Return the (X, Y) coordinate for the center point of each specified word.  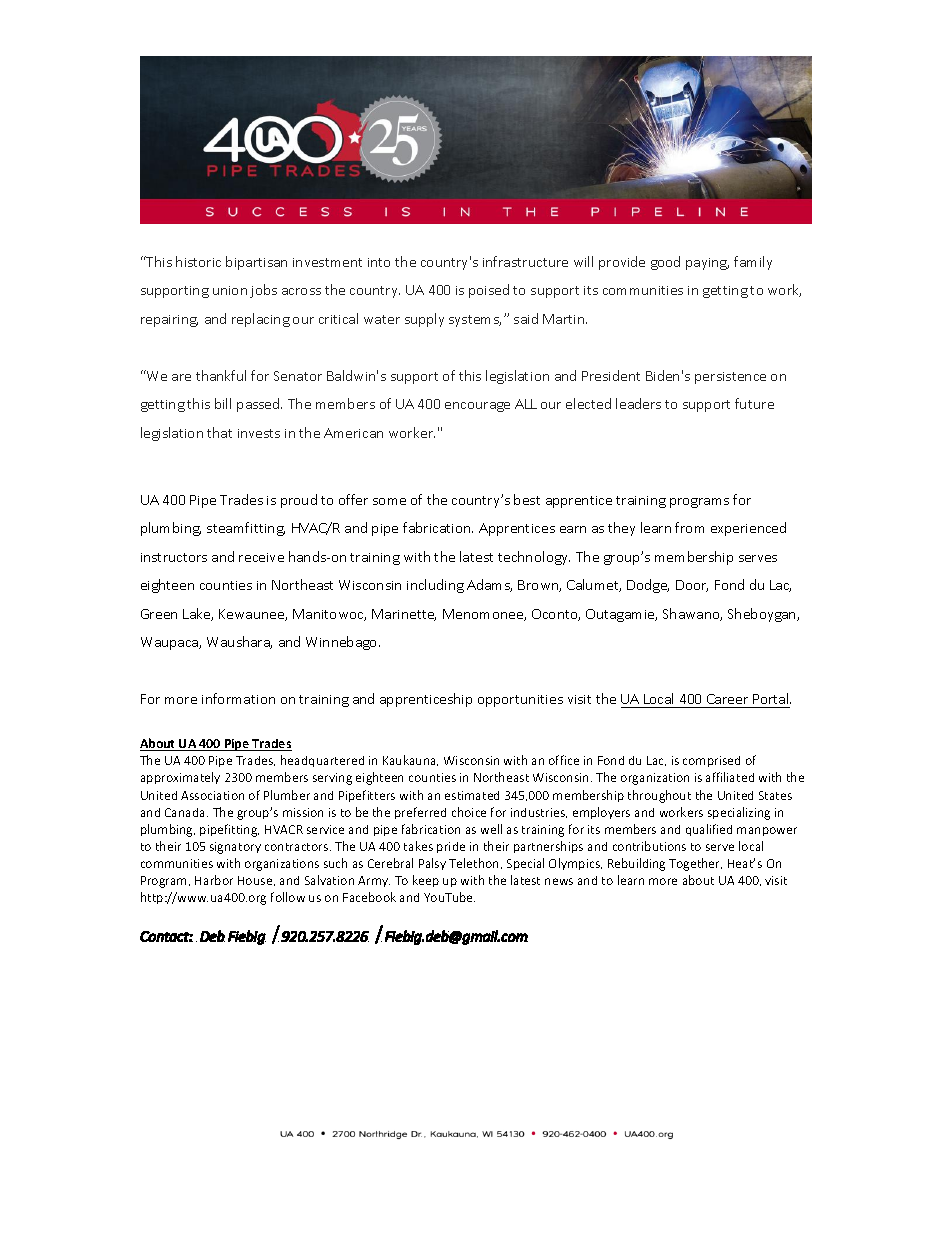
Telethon (473, 863)
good (665, 263)
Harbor (214, 880)
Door (692, 586)
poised (489, 291)
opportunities (520, 701)
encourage (477, 407)
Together (695, 864)
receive (261, 557)
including (435, 586)
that (219, 432)
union (230, 290)
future (754, 403)
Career (727, 699)
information (238, 698)
